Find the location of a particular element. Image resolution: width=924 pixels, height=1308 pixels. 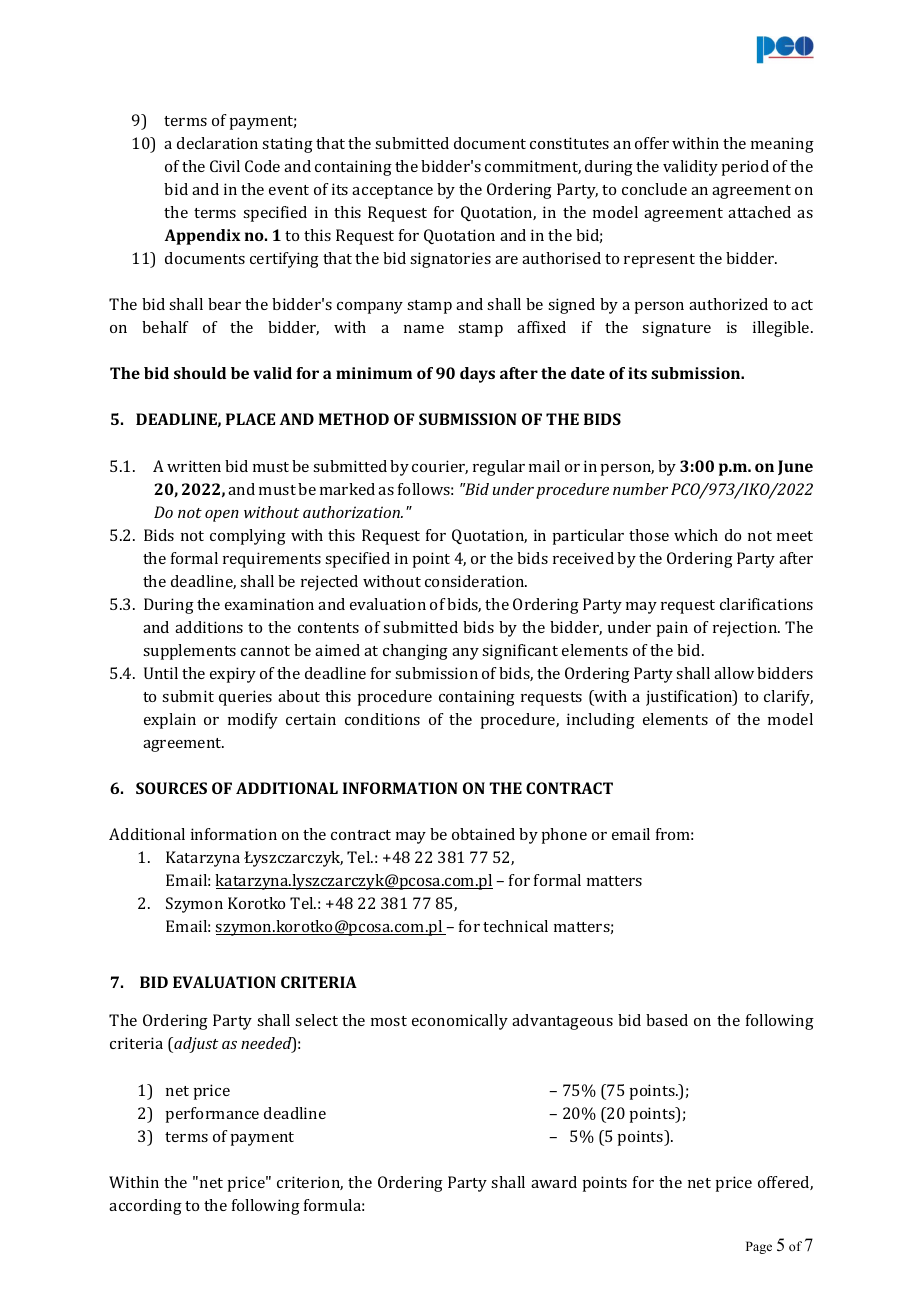

days is located at coordinates (477, 375).
